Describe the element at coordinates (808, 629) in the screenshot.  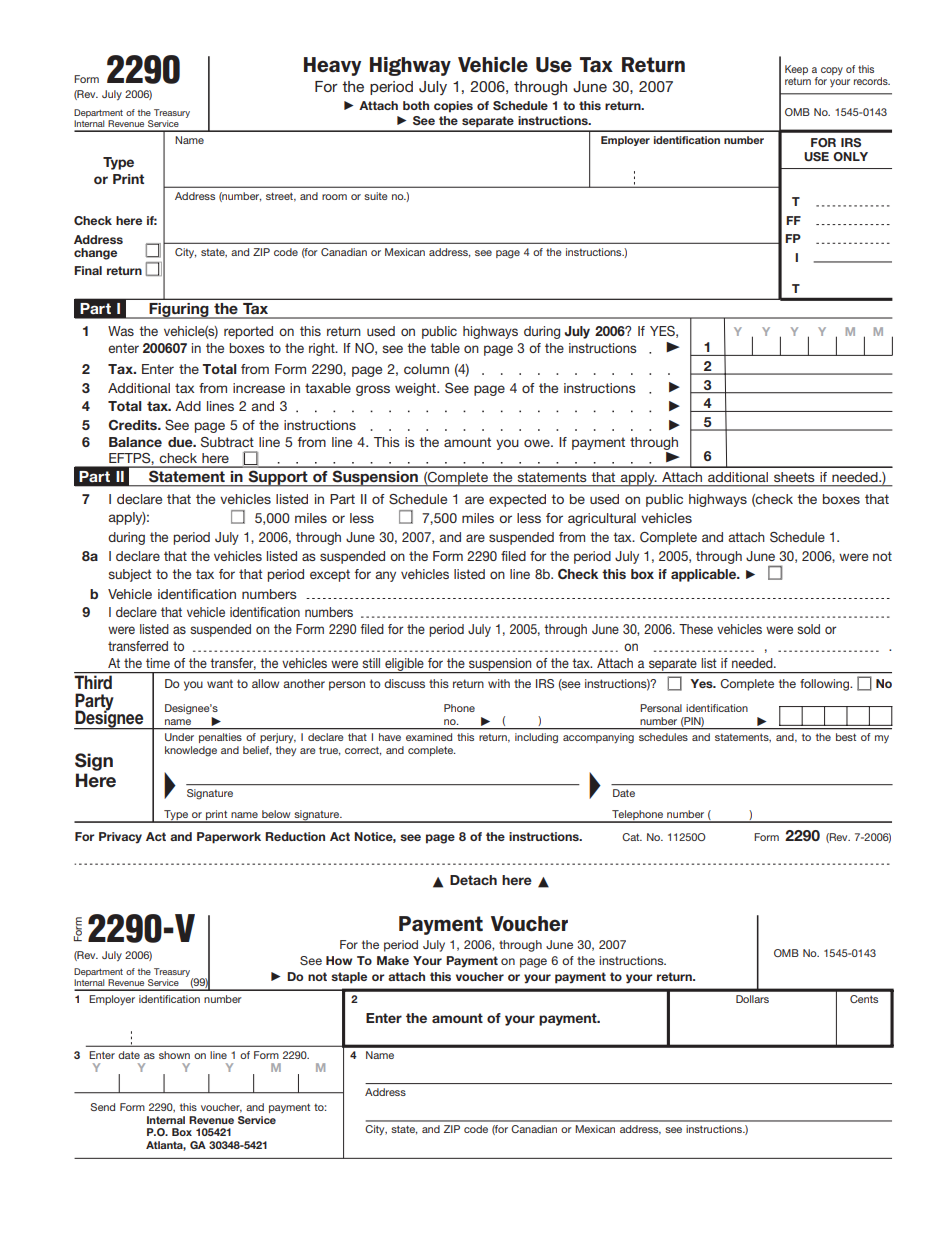
I see `sold` at that location.
